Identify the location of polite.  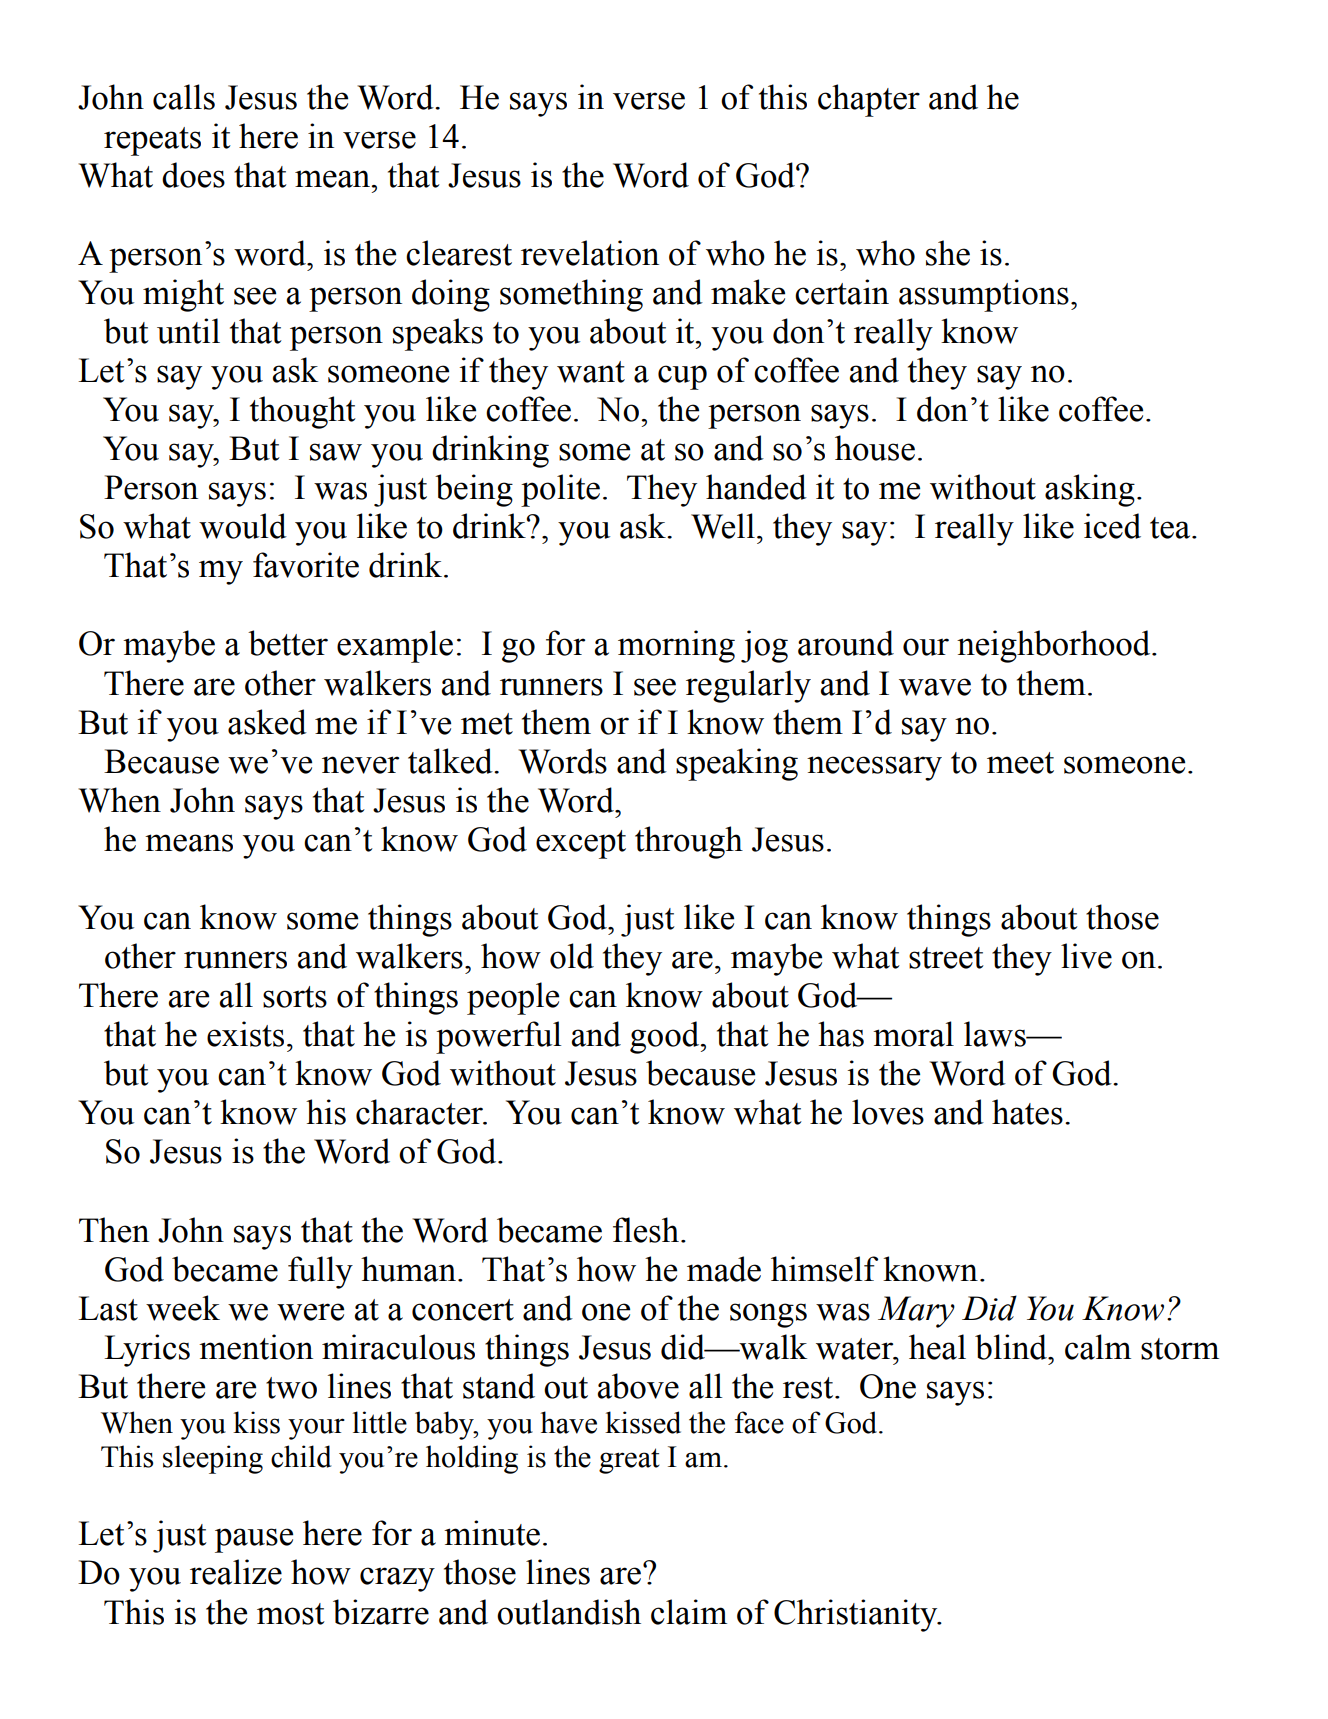
(560, 490).
